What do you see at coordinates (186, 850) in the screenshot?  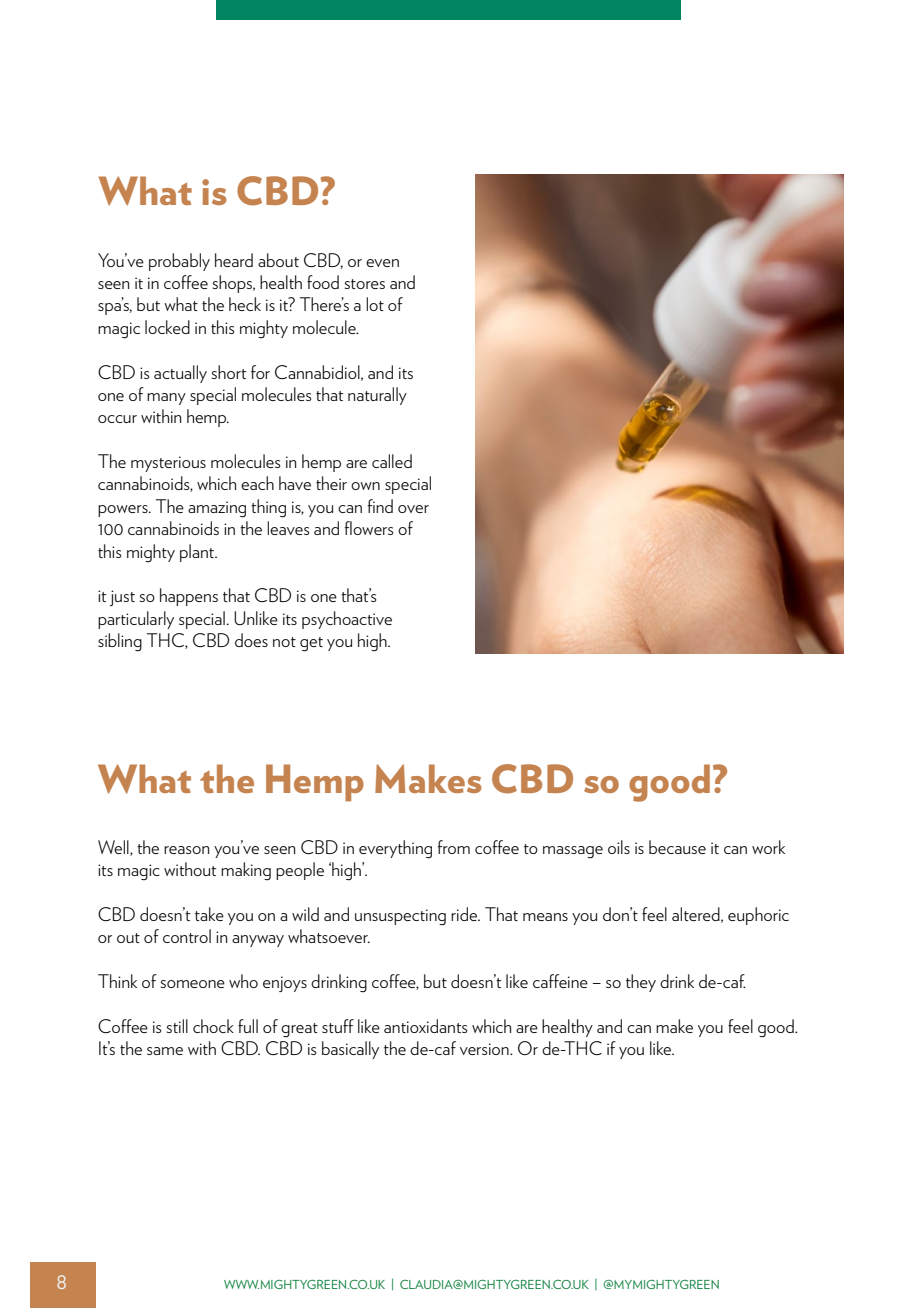 I see `reason` at bounding box center [186, 850].
